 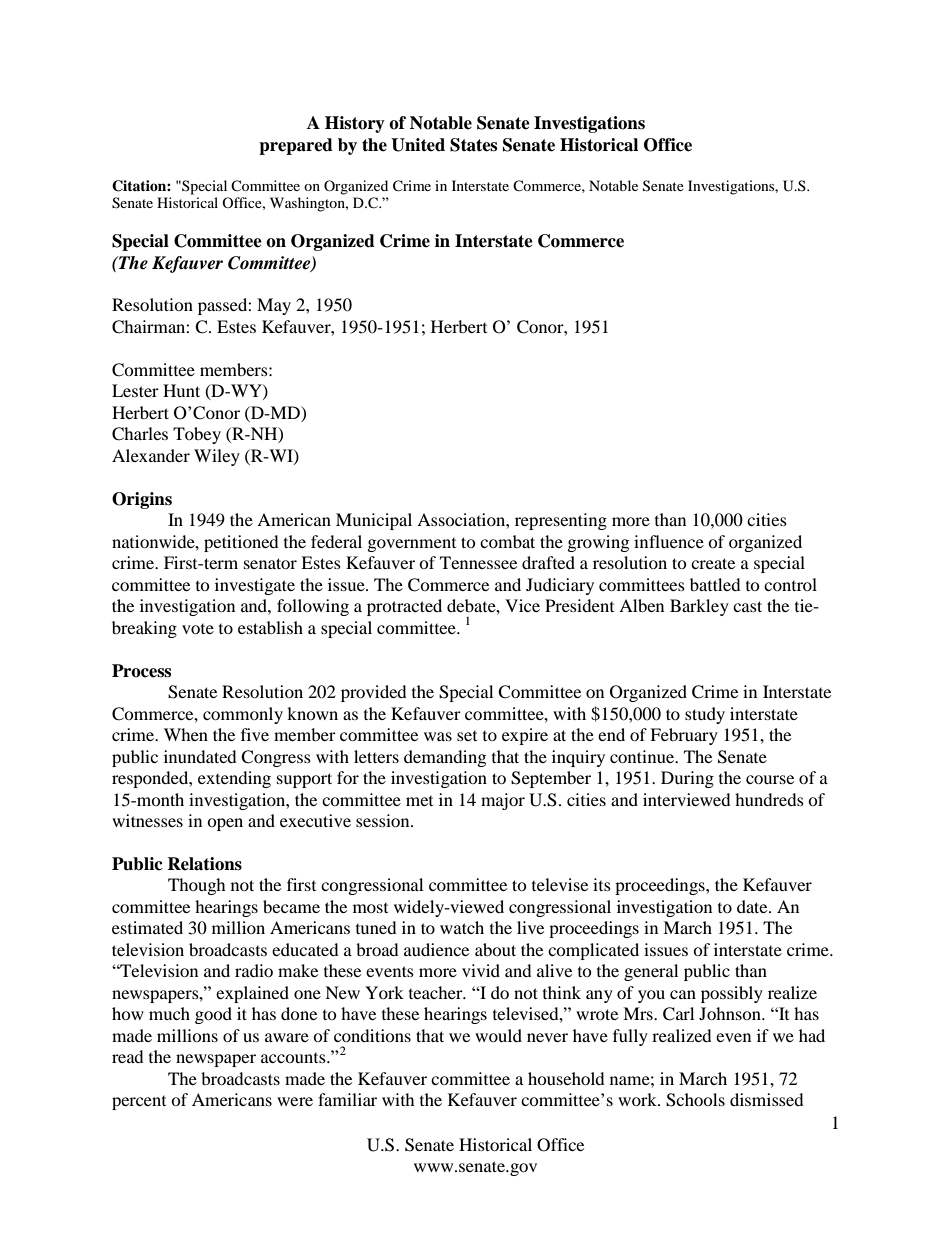 What do you see at coordinates (418, 145) in the document?
I see `United` at bounding box center [418, 145].
